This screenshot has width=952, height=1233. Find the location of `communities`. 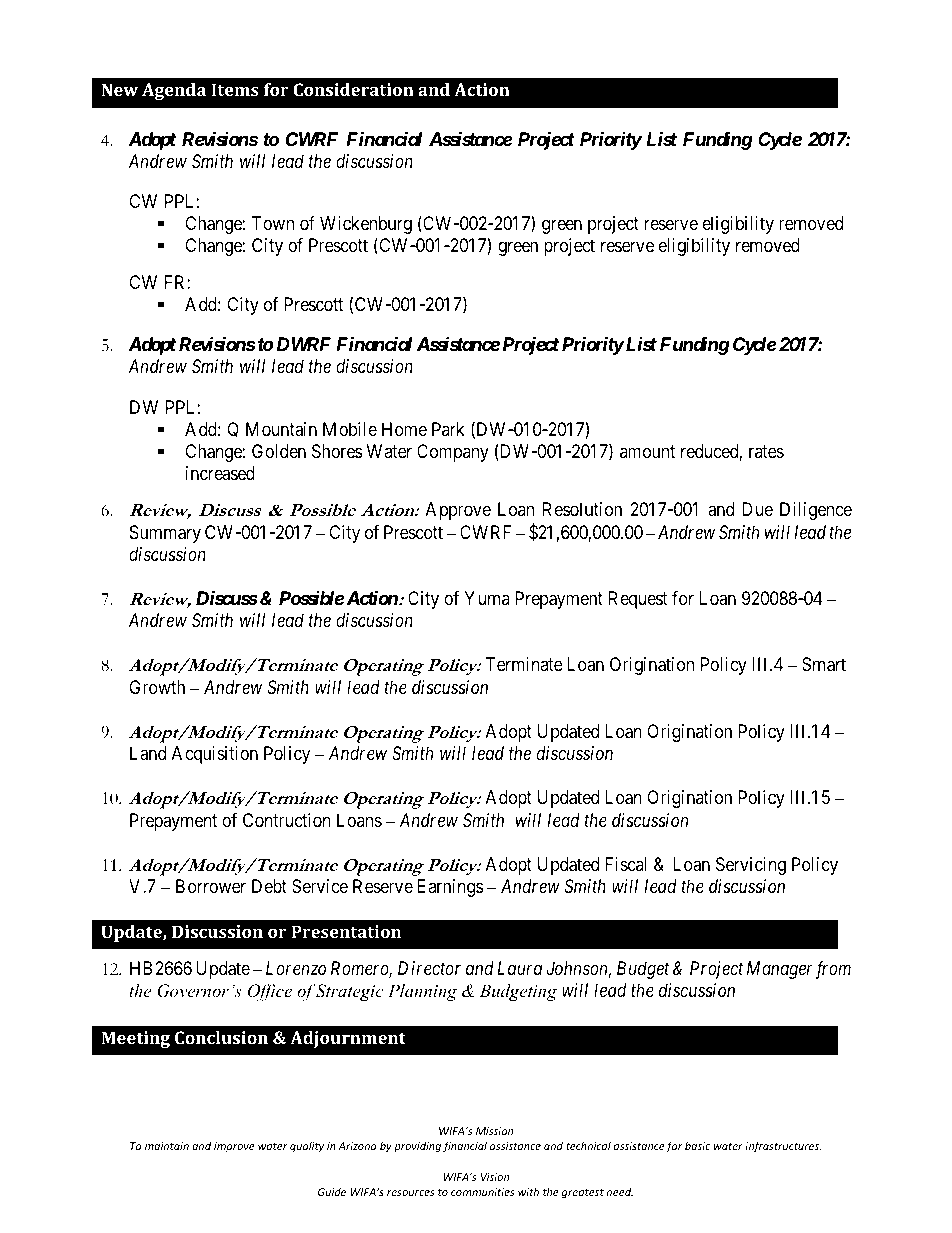

communities is located at coordinates (483, 1192).
